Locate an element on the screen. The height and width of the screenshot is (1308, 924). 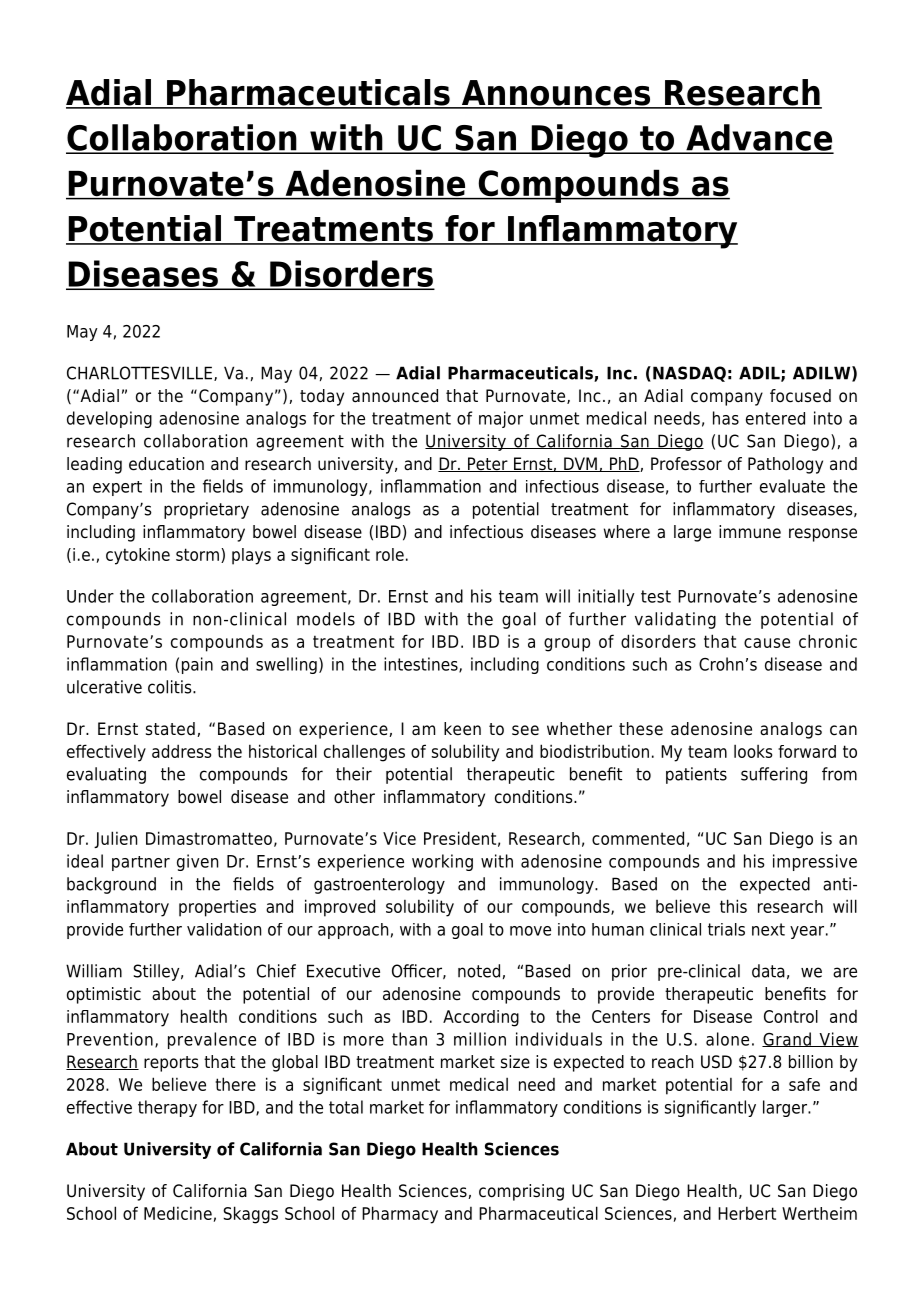
address is located at coordinates (181, 751).
